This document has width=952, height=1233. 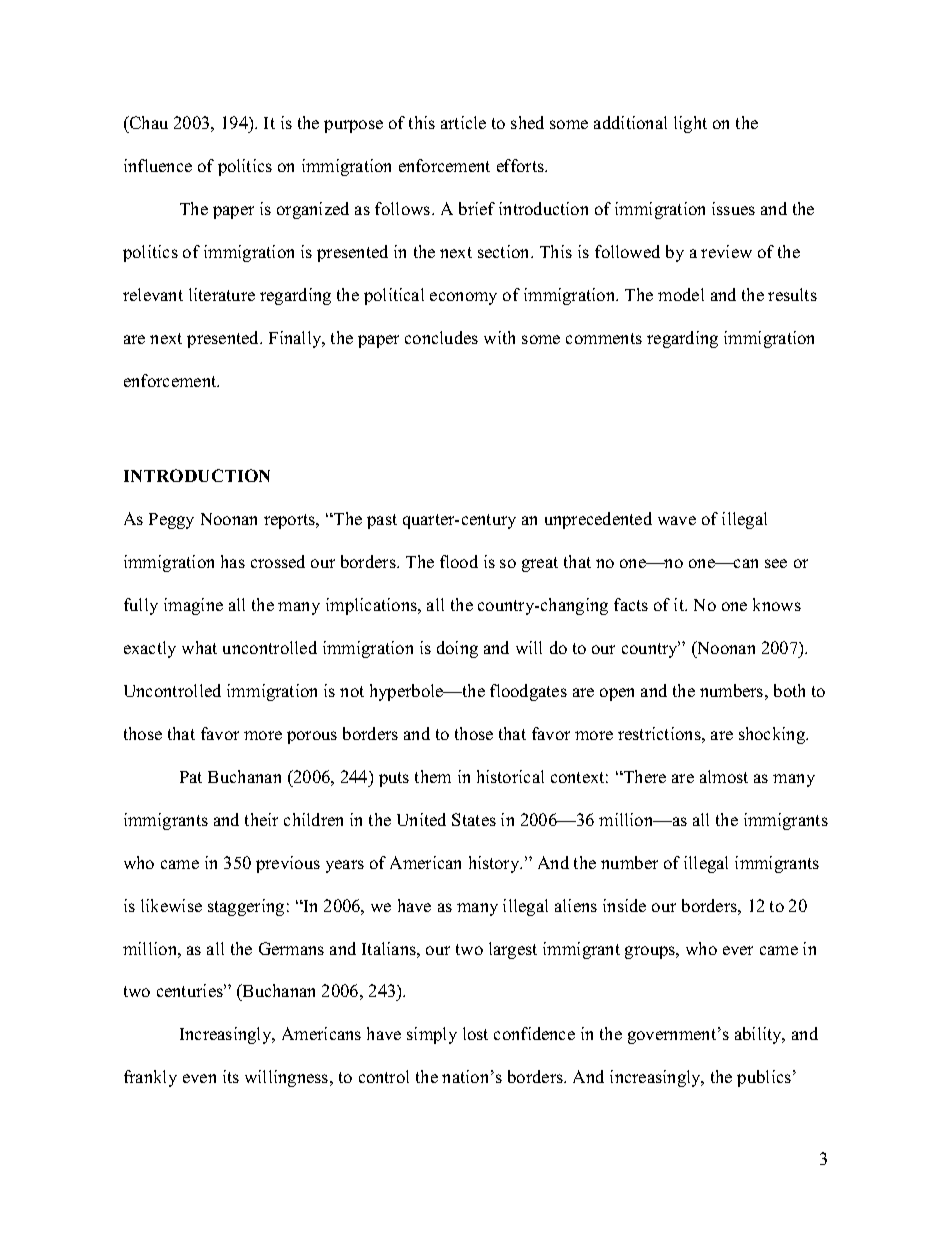 I want to click on article, so click(x=463, y=122).
